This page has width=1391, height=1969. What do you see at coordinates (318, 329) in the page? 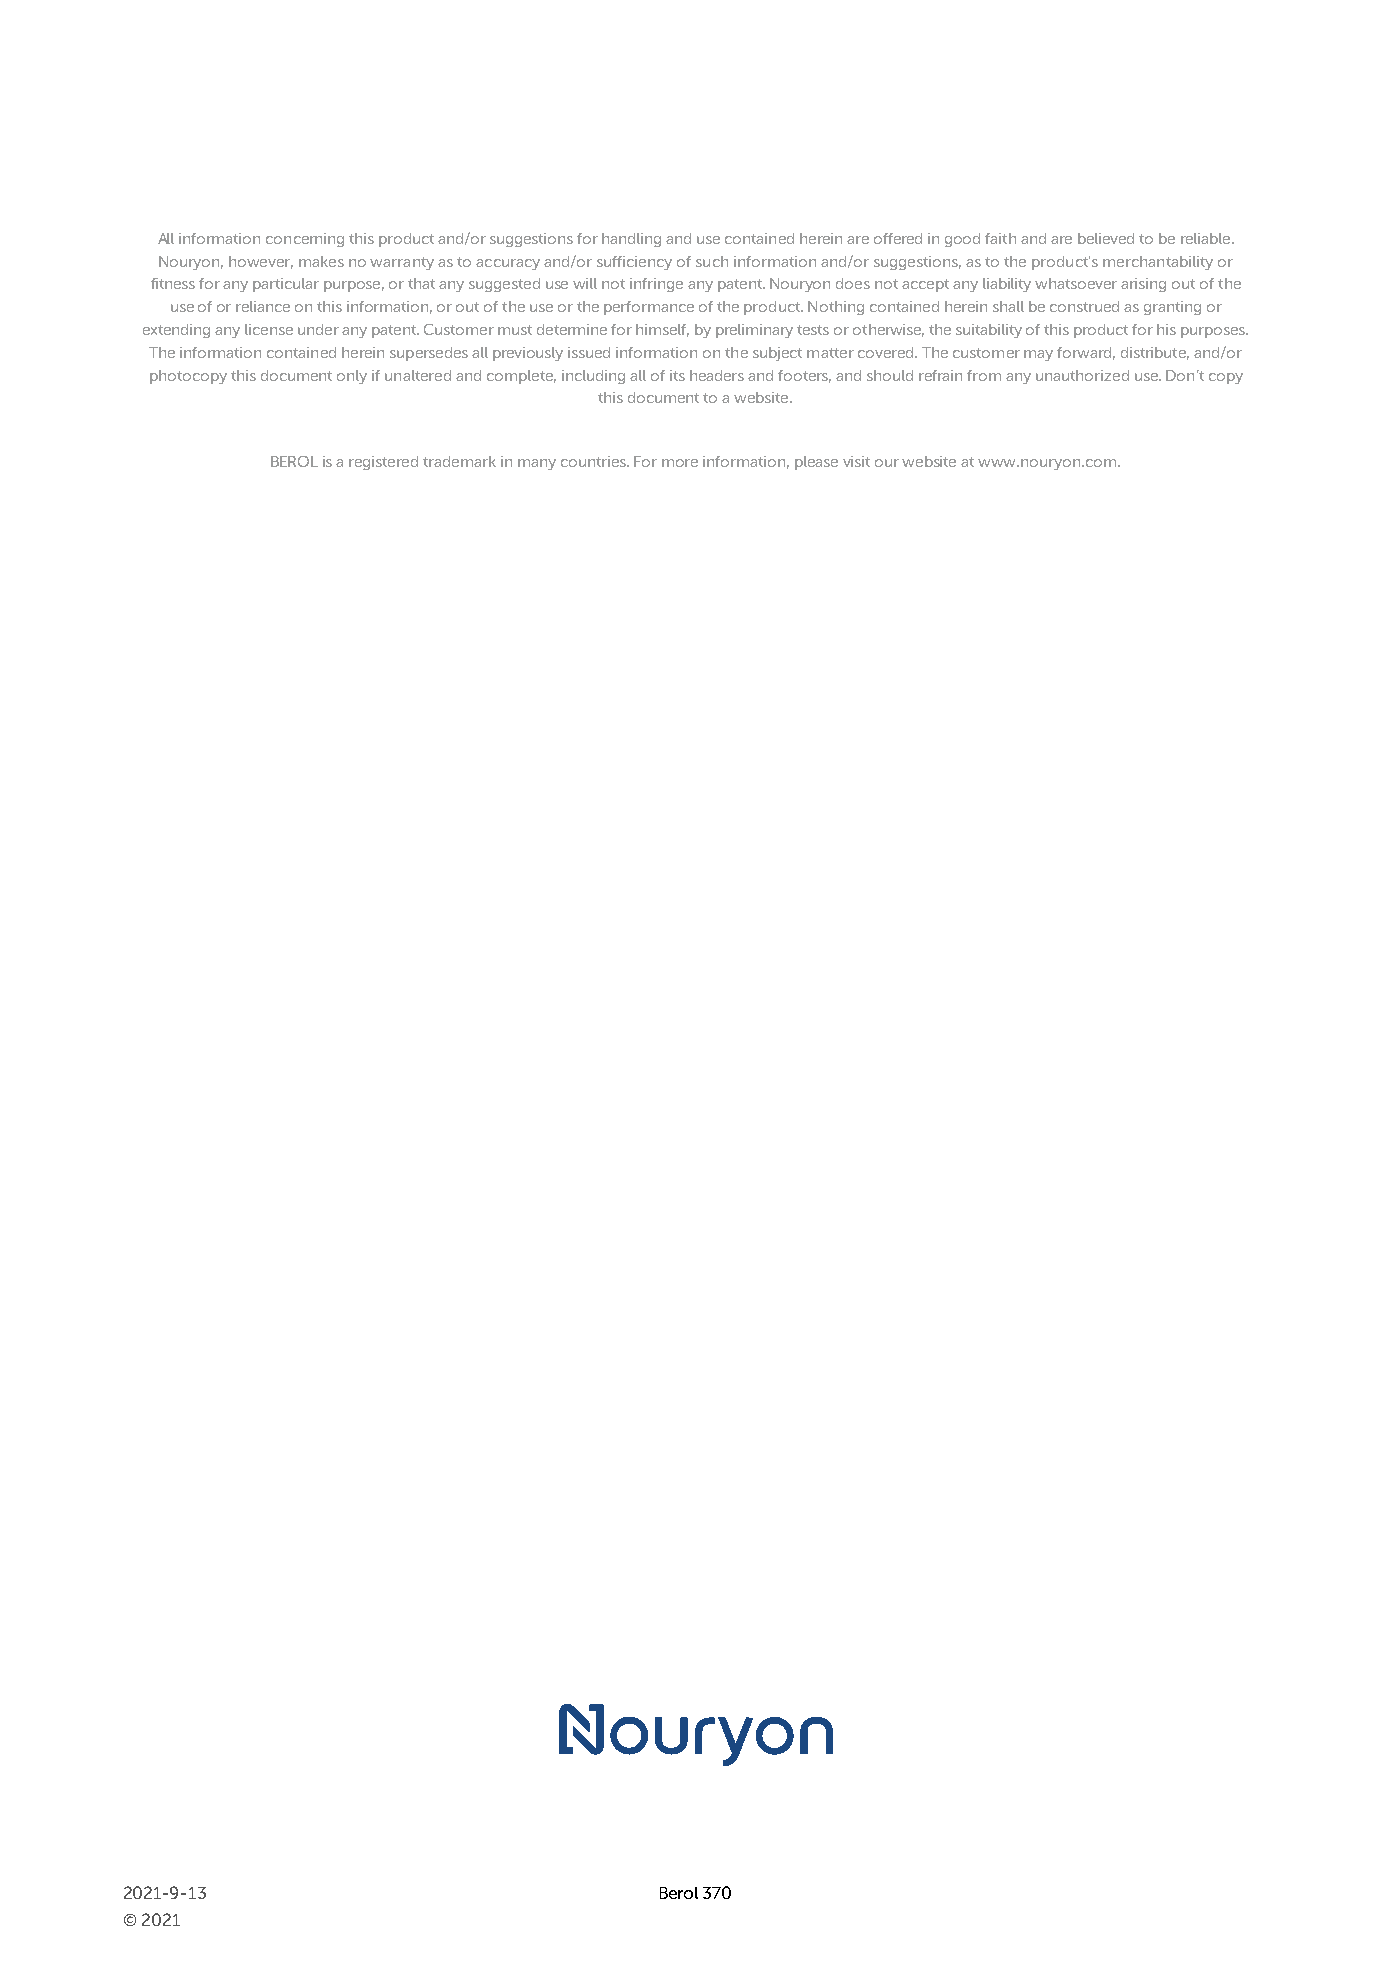
I see `under` at bounding box center [318, 329].
